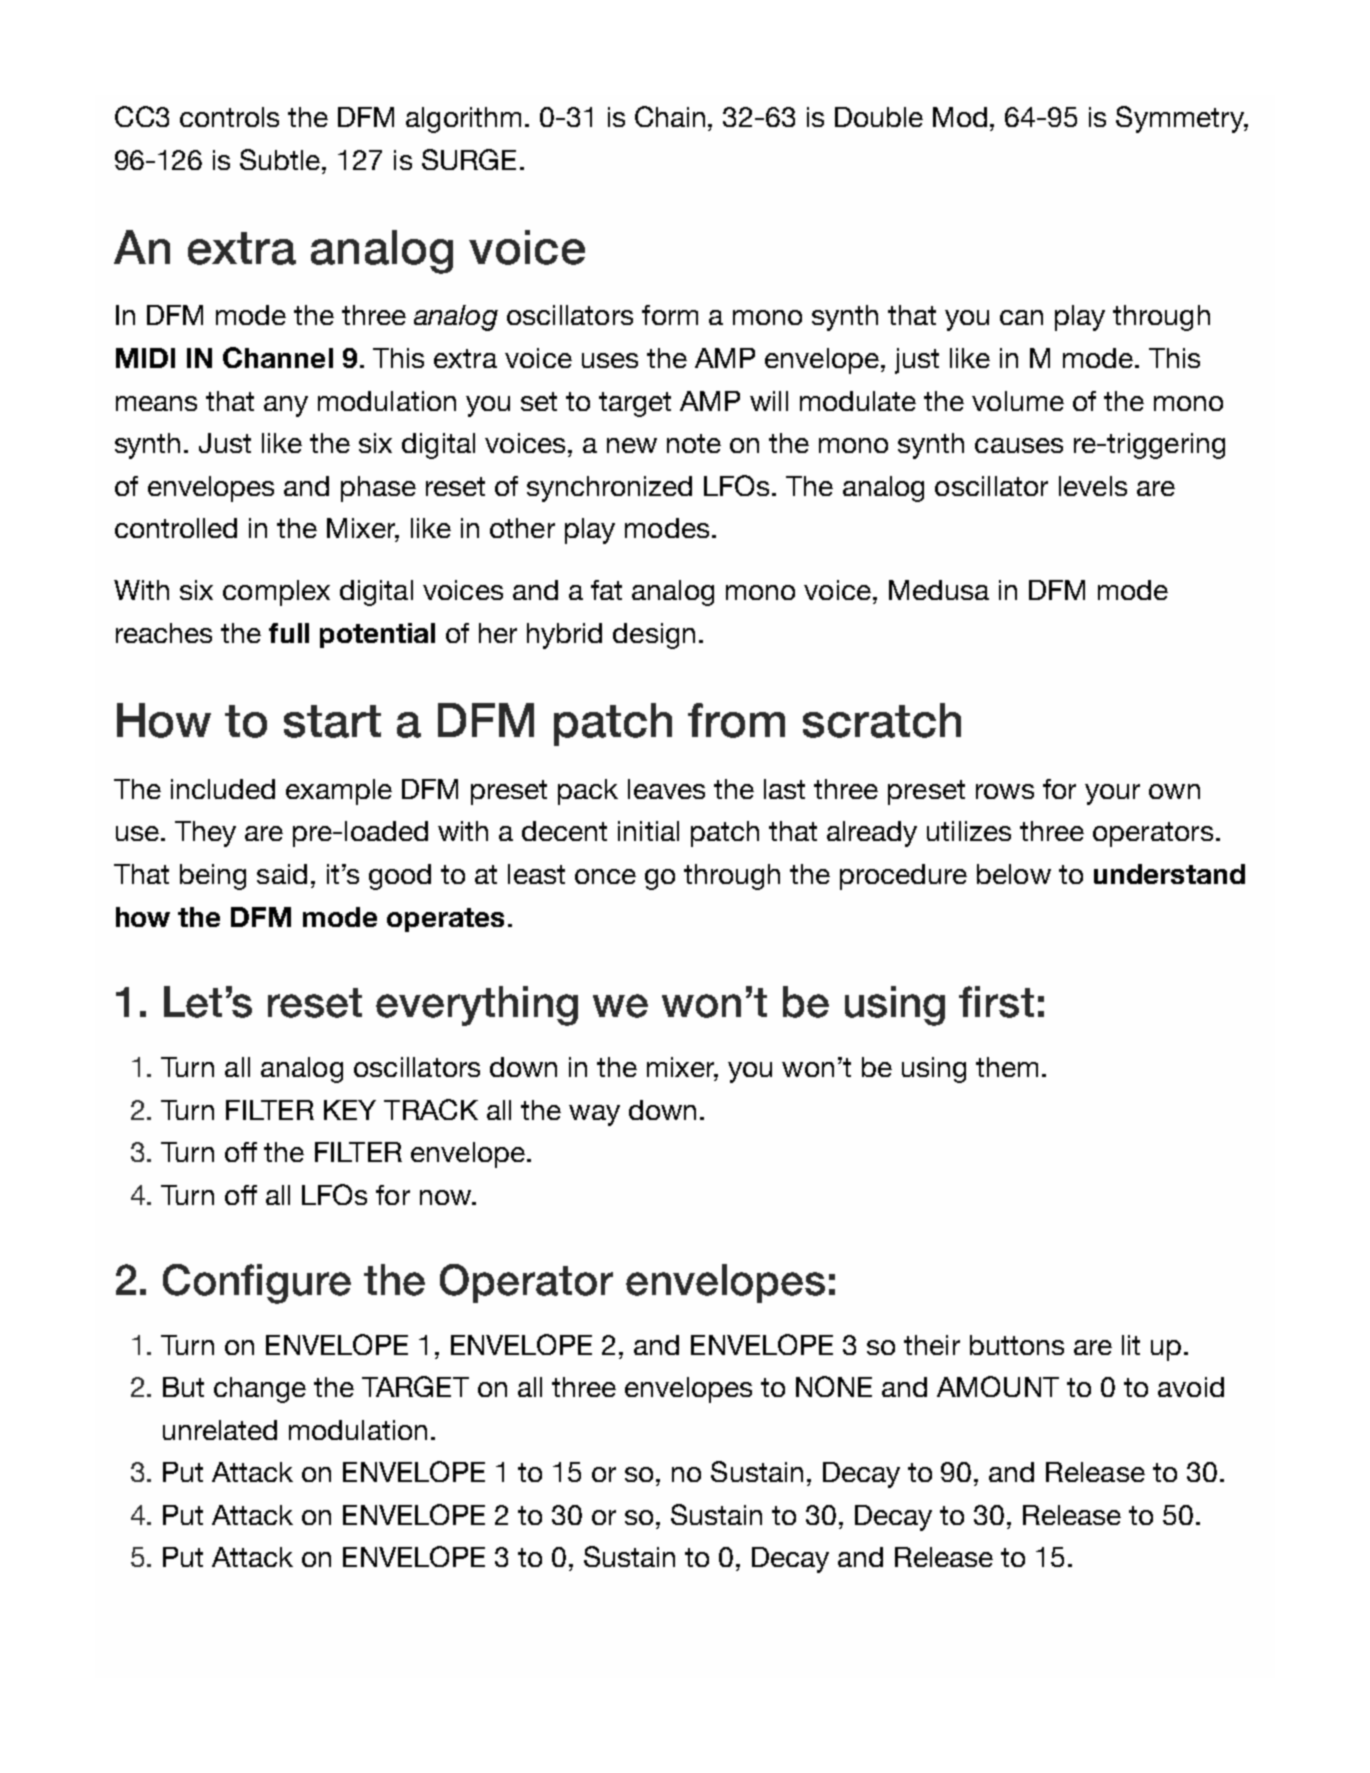 This screenshot has height=1773, width=1370. Describe the element at coordinates (1112, 794) in the screenshot. I see `your` at that location.
